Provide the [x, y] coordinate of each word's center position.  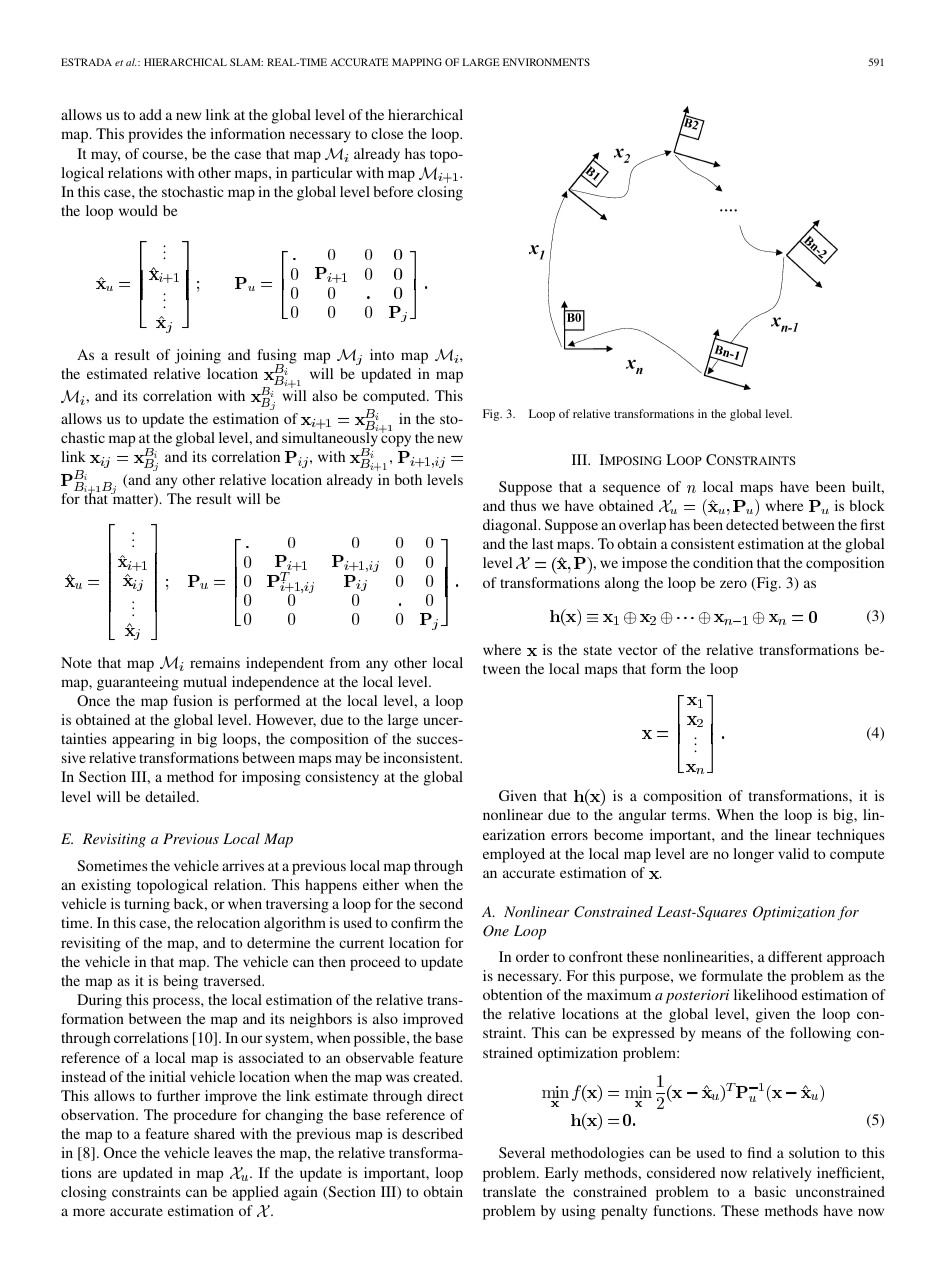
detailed [171, 796]
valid [793, 853]
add [150, 114]
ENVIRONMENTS [546, 62]
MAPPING [417, 62]
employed [514, 855]
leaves [233, 1152]
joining [198, 356]
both [408, 479]
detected [752, 524]
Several [522, 1152]
